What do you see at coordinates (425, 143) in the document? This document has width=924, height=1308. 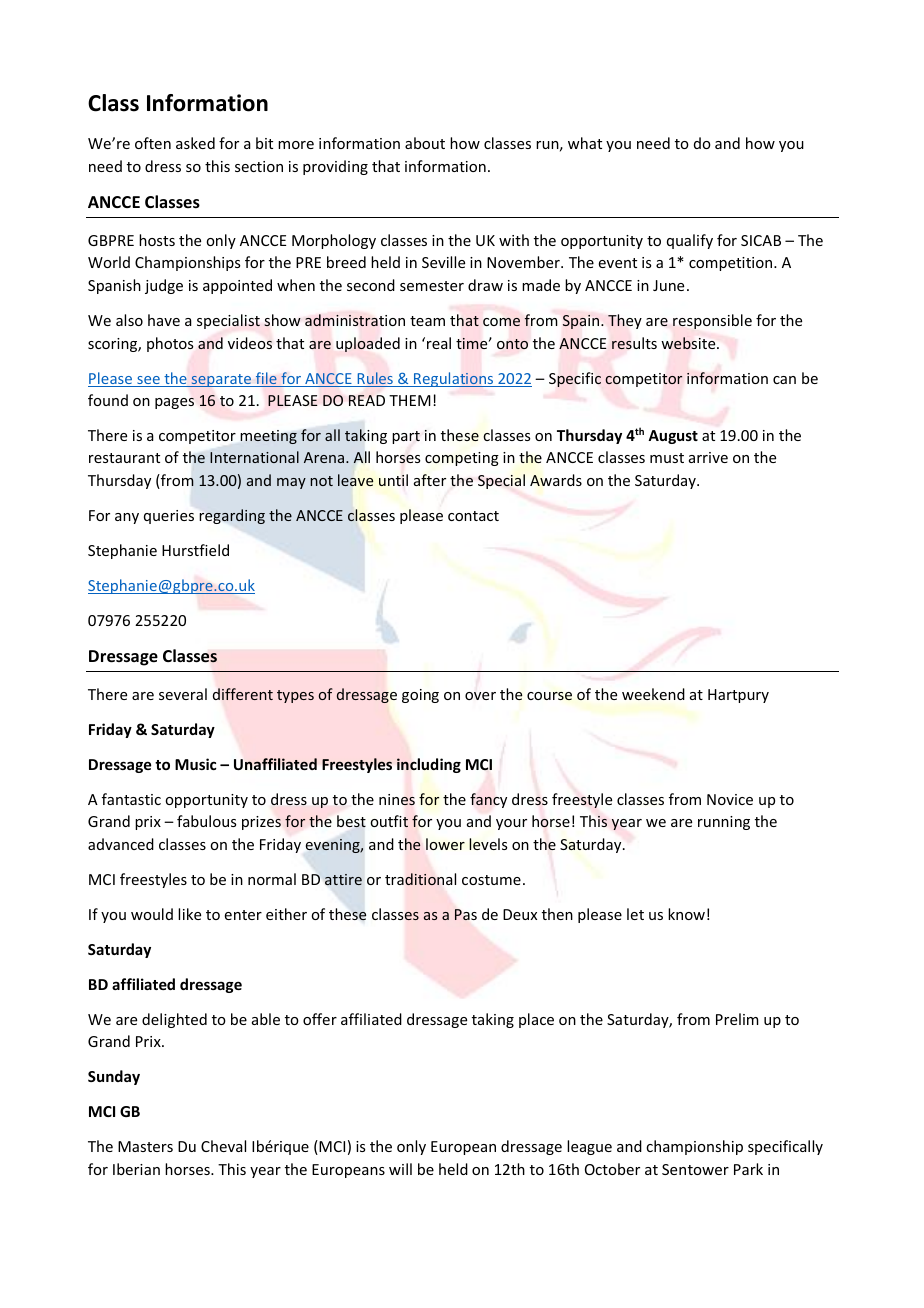 I see `about` at bounding box center [425, 143].
